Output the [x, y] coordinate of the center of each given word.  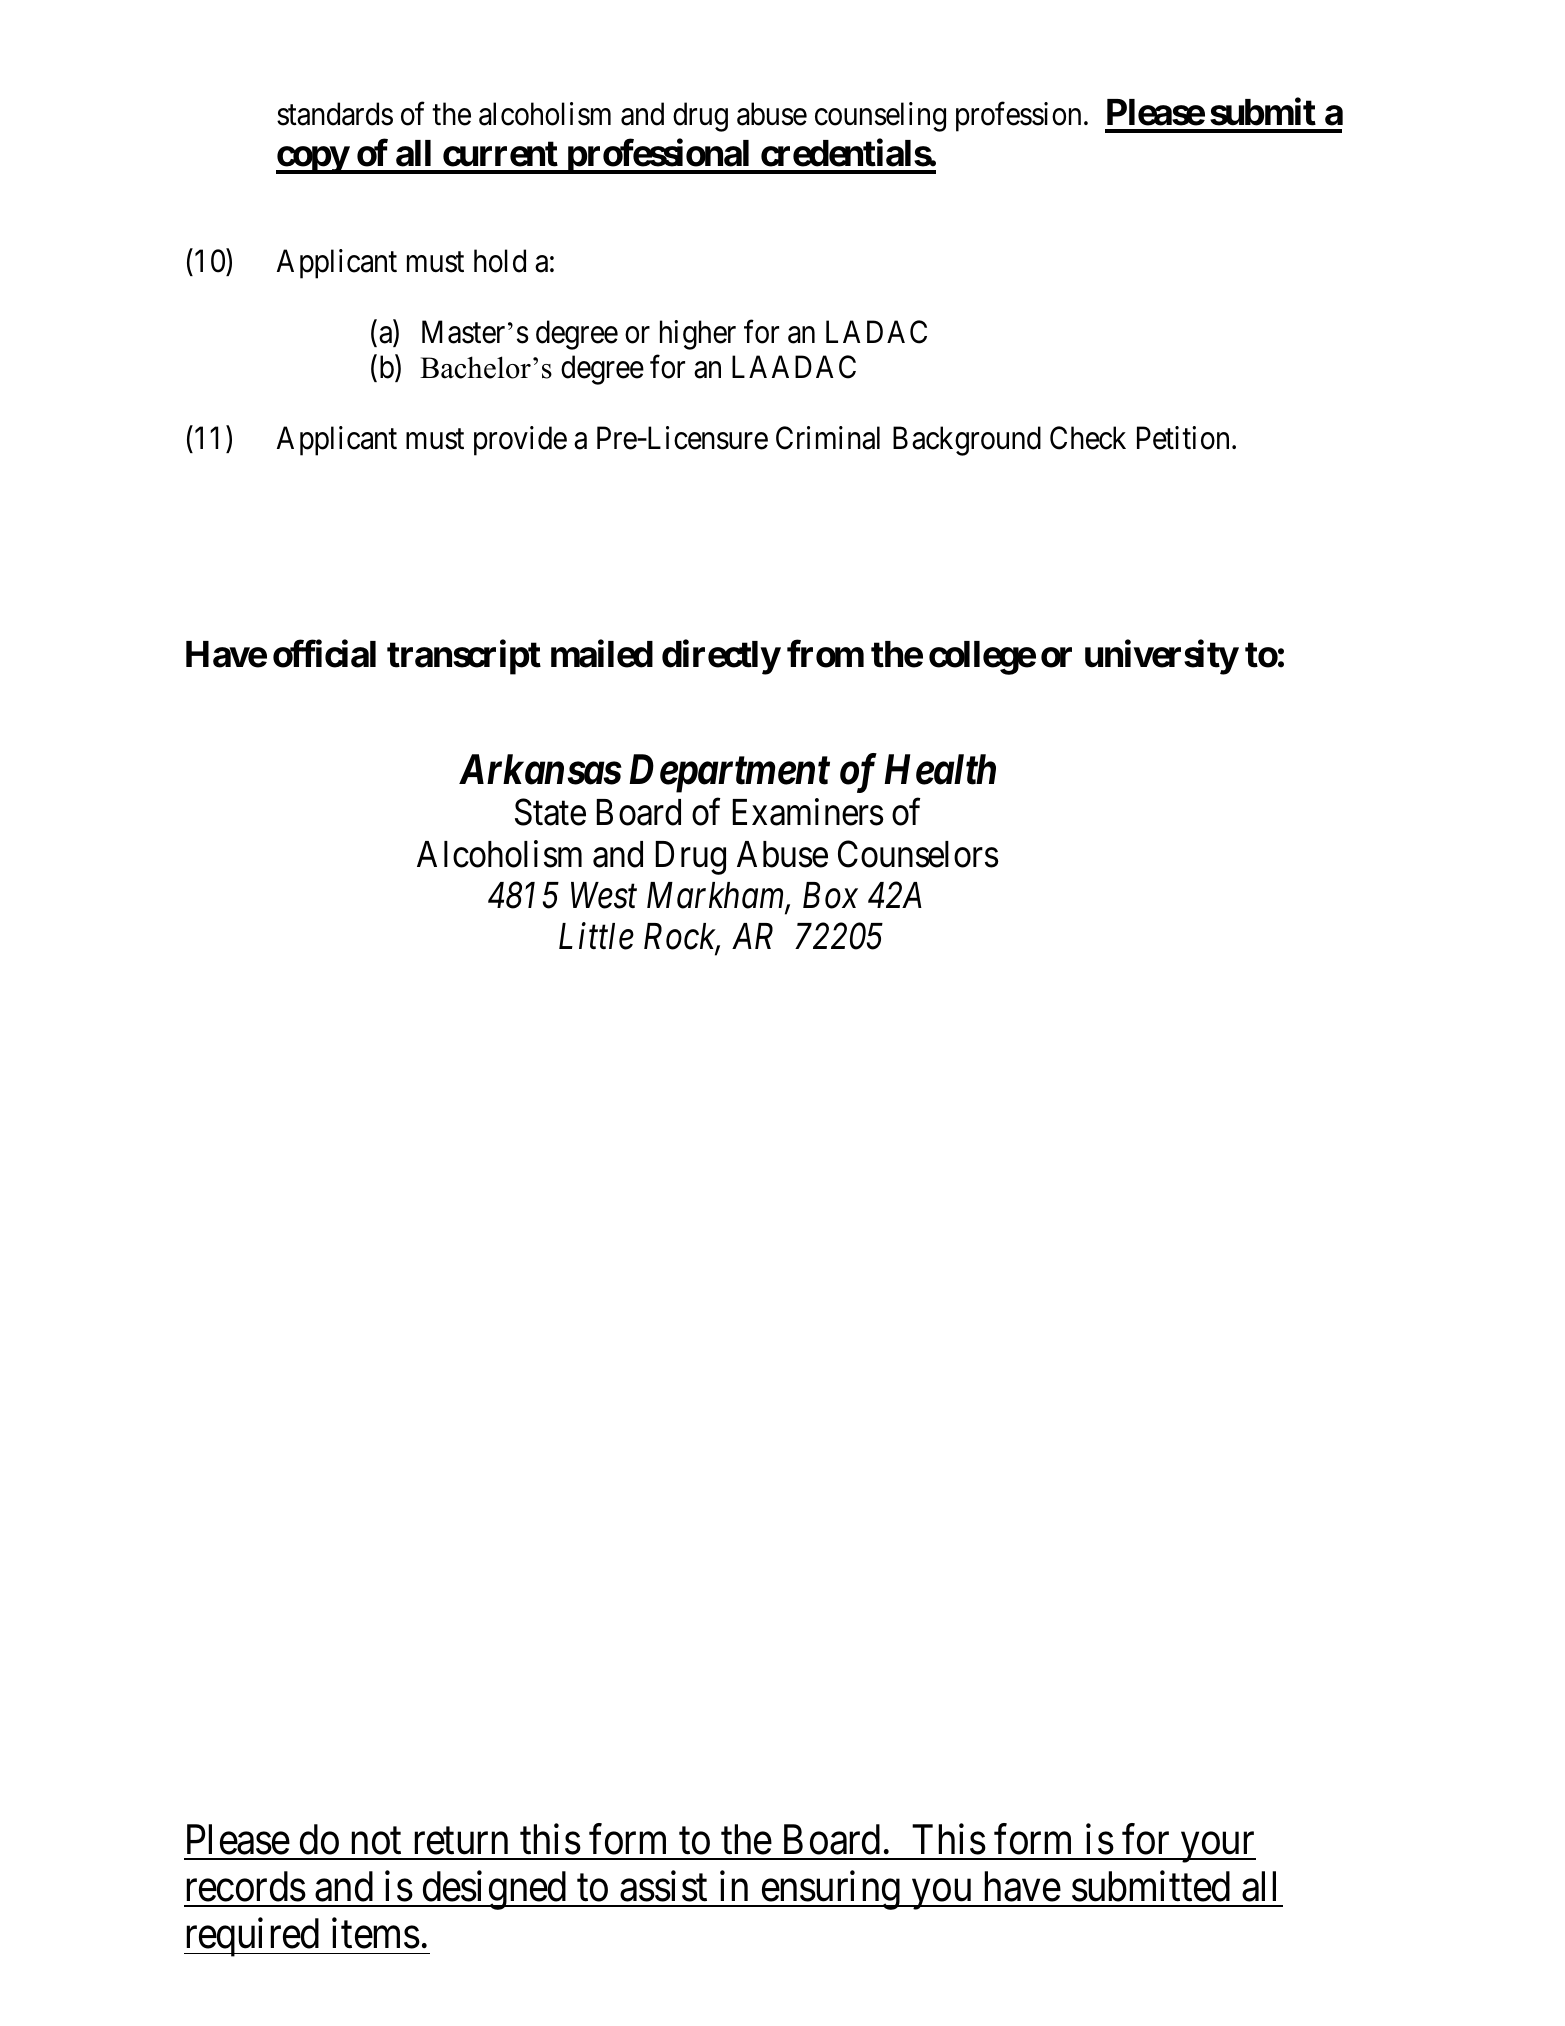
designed [494, 1890]
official [324, 654]
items [376, 1933]
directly [721, 657]
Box [830, 895]
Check [1088, 438]
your [1217, 1848]
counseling [880, 117]
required [253, 1937]
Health [940, 769]
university [1161, 657]
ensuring [830, 1890]
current [500, 154]
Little [596, 936]
